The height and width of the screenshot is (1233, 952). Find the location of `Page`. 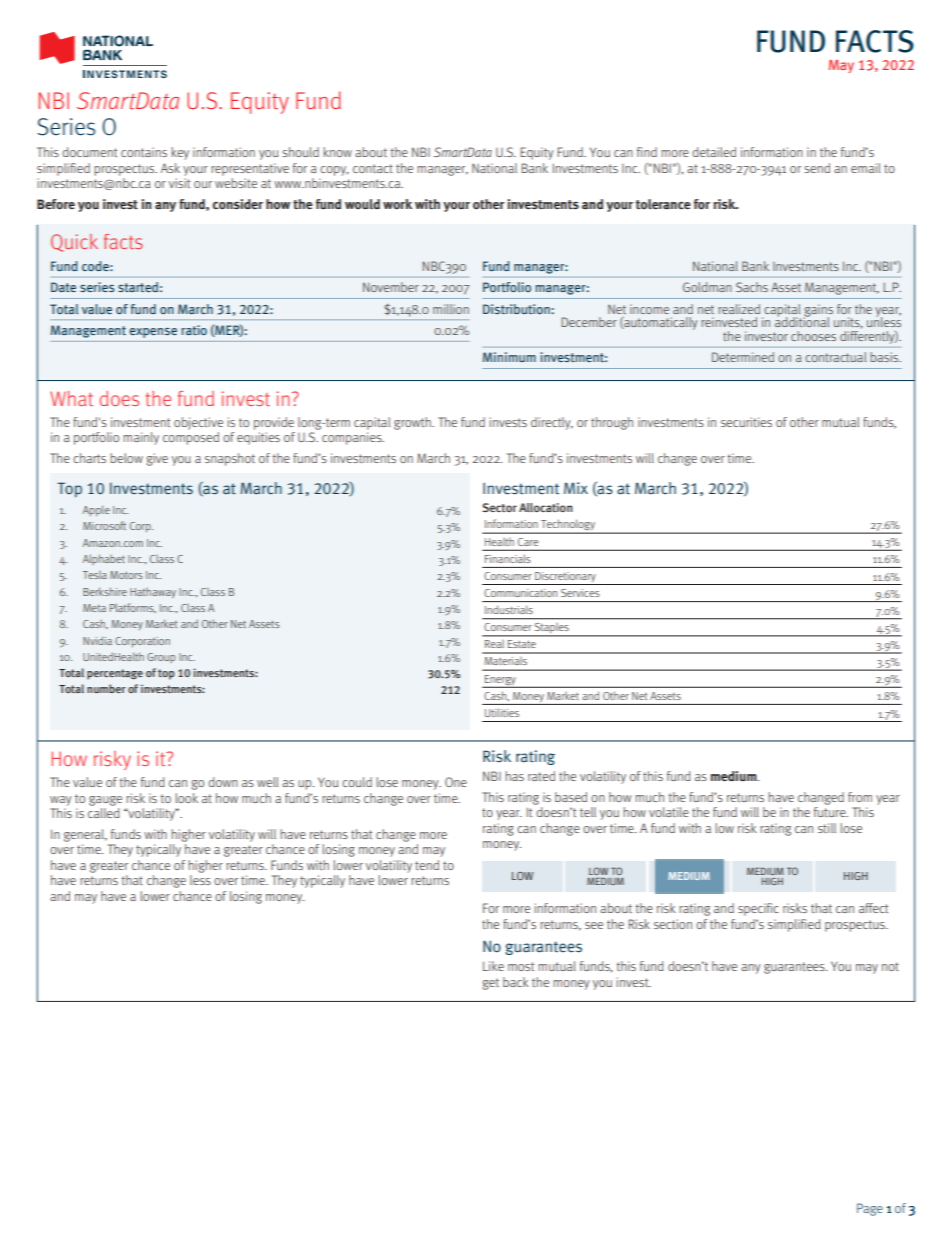

Page is located at coordinates (870, 1209).
